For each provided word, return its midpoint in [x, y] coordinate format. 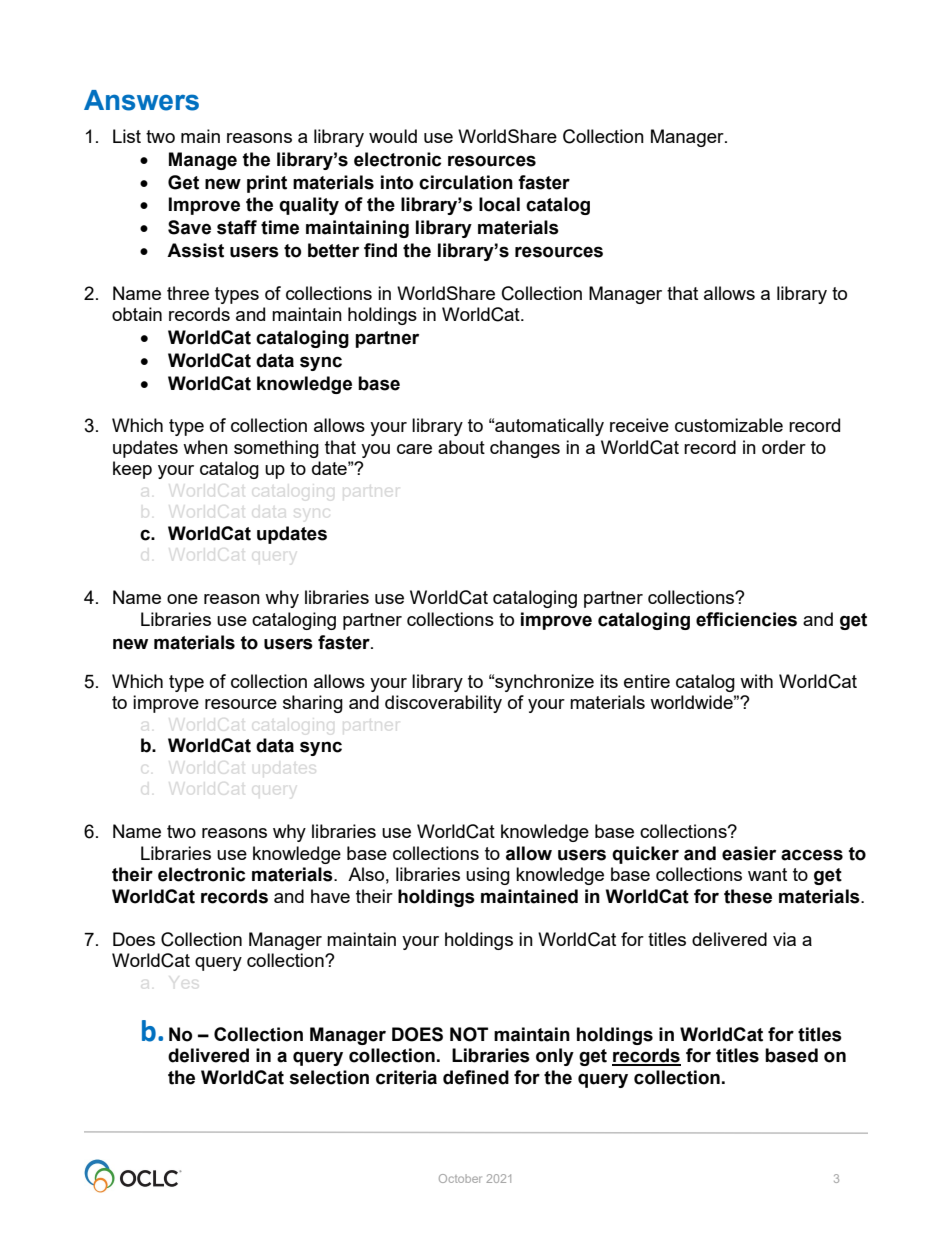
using [488, 876]
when [205, 447]
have [330, 896]
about [461, 447]
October [460, 1178]
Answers [141, 100]
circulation [466, 182]
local [499, 204]
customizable [729, 425]
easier [749, 853]
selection [329, 1077]
